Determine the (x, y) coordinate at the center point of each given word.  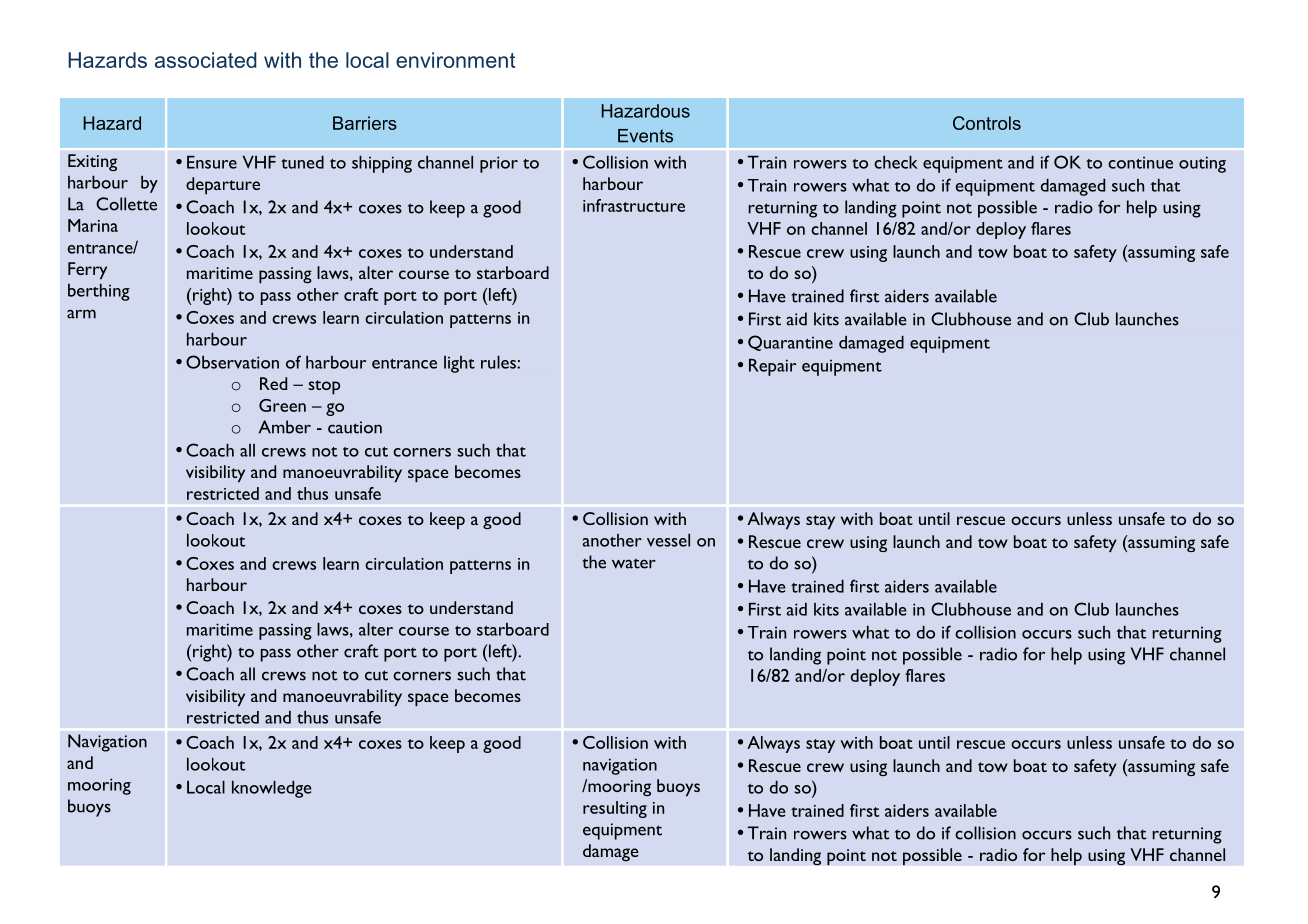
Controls (987, 123)
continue (1140, 162)
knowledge (271, 789)
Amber (285, 427)
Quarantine (790, 343)
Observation (232, 362)
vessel (668, 540)
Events (645, 136)
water (634, 563)
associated (206, 60)
